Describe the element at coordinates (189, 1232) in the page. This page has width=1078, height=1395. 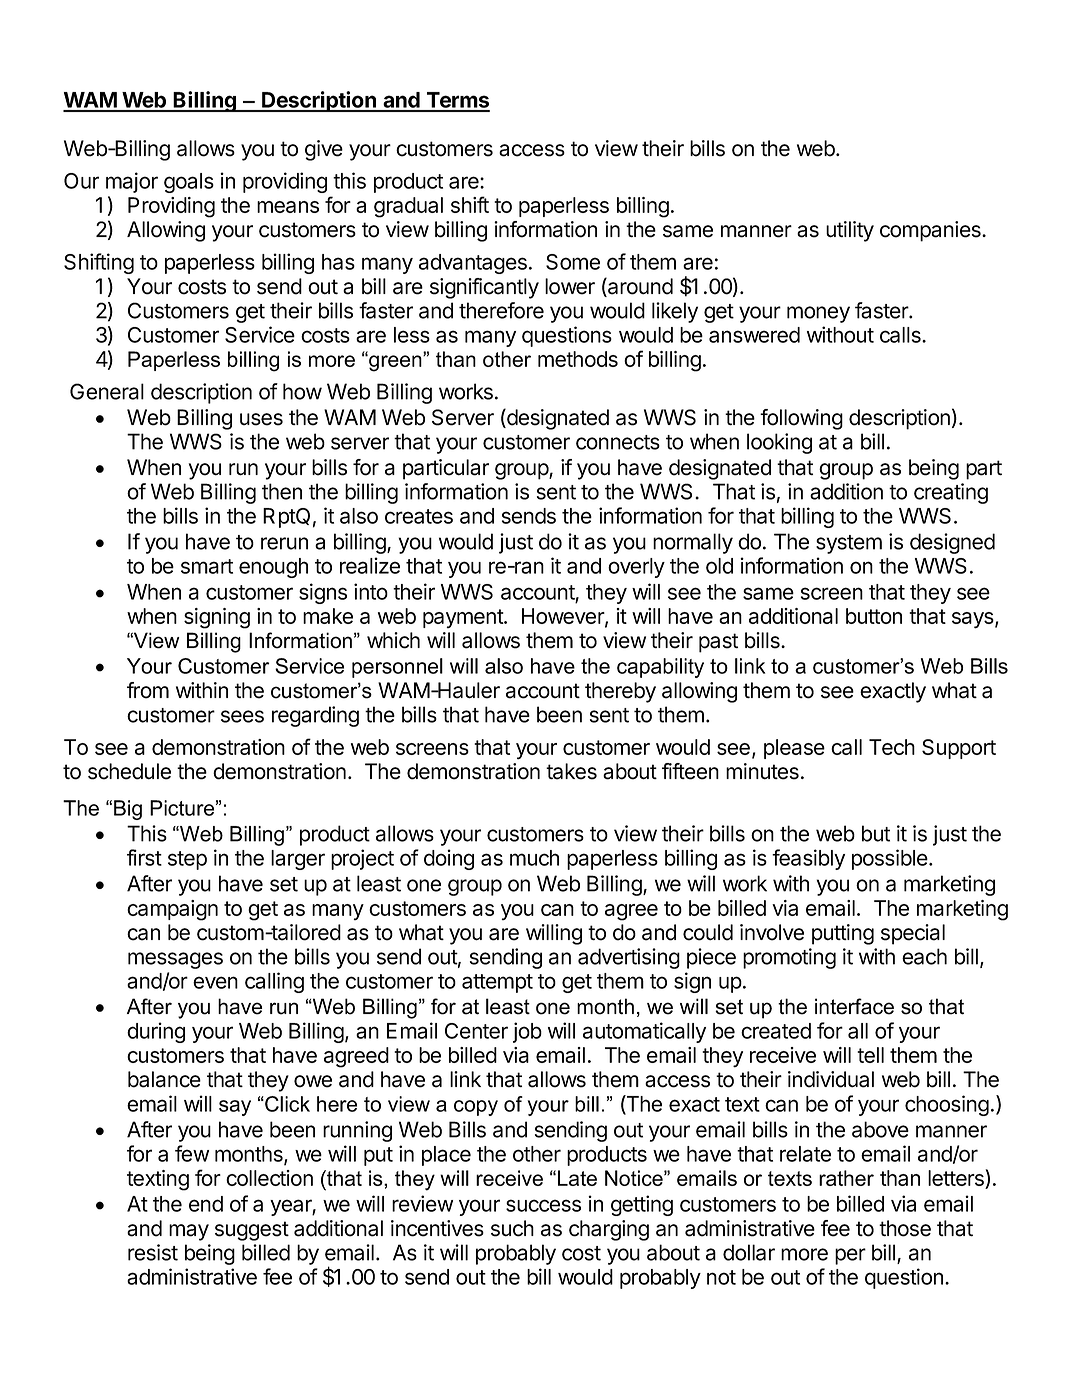
I see `may` at that location.
